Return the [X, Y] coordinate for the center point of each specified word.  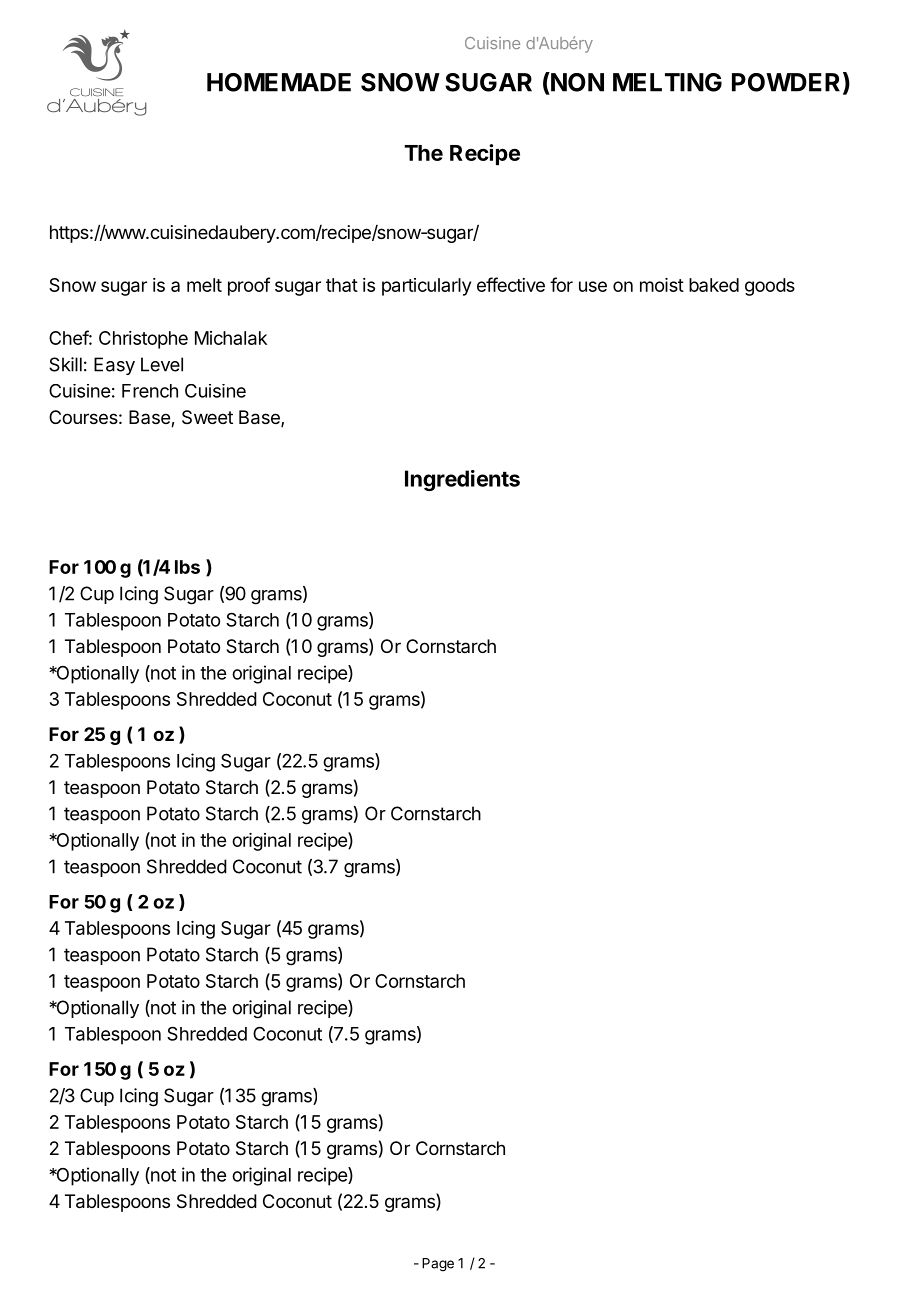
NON [576, 82]
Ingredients [462, 480]
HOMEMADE [279, 82]
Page [438, 1265]
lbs [187, 567]
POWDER [786, 82]
